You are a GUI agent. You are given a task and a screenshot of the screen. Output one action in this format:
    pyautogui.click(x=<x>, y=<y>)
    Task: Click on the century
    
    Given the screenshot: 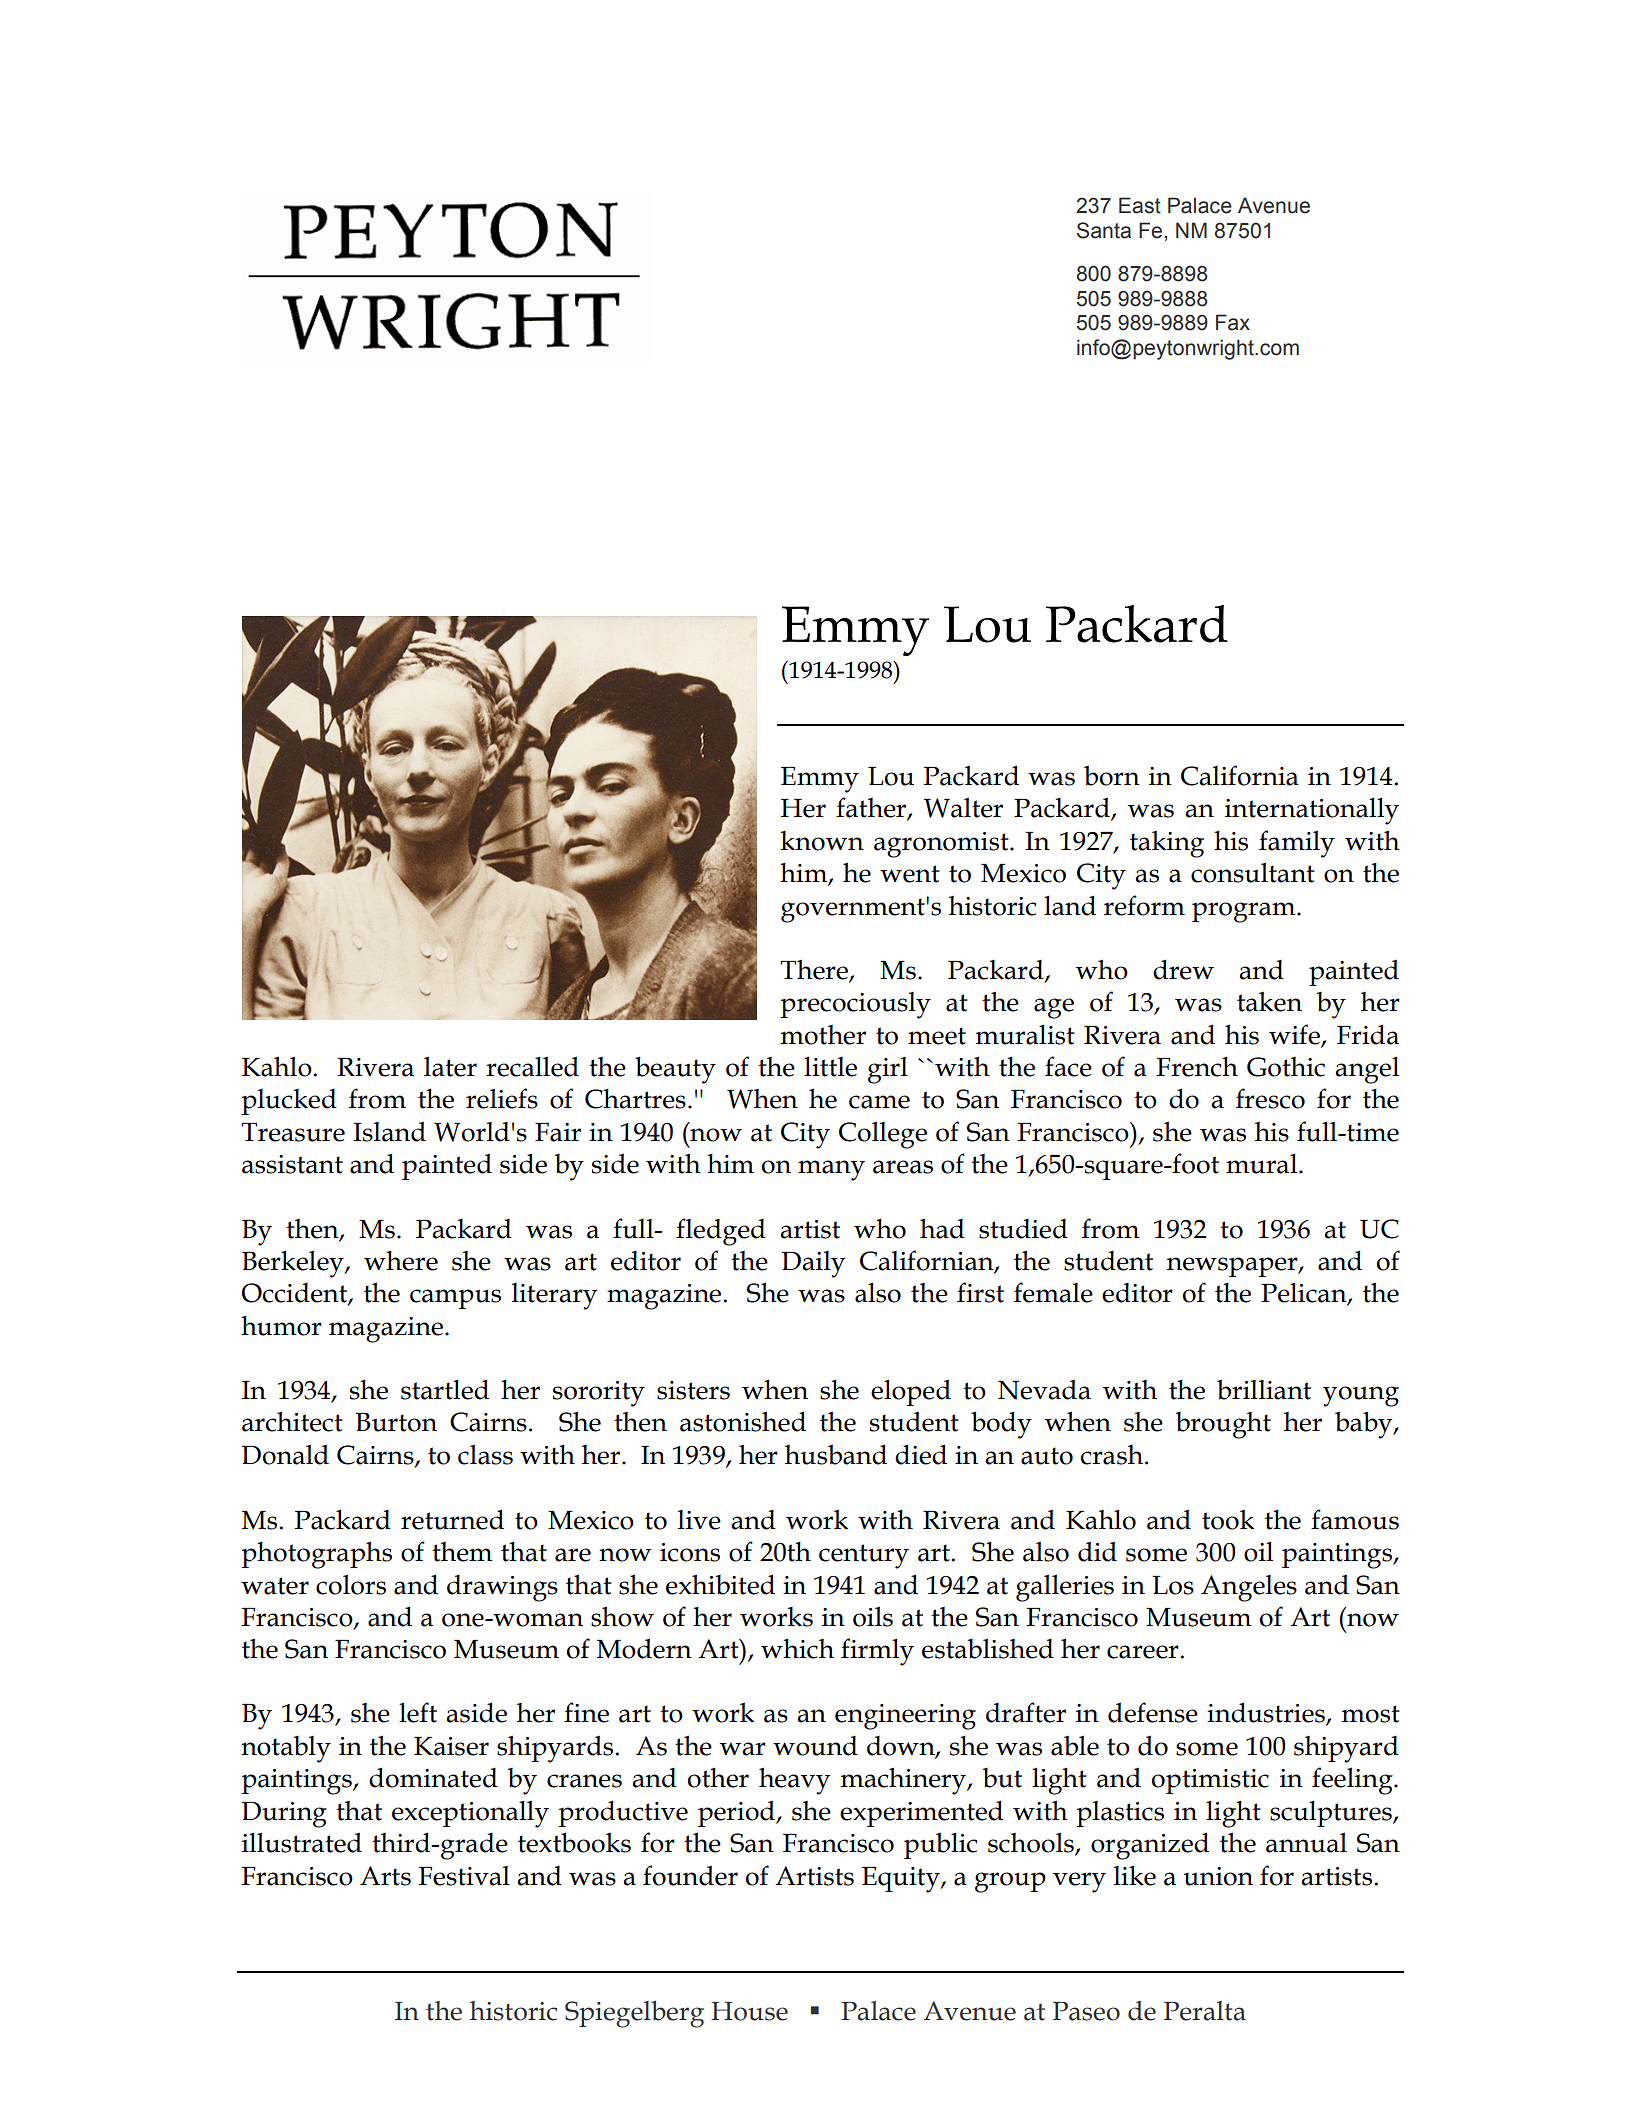 What is the action you would take?
    pyautogui.click(x=864, y=1556)
